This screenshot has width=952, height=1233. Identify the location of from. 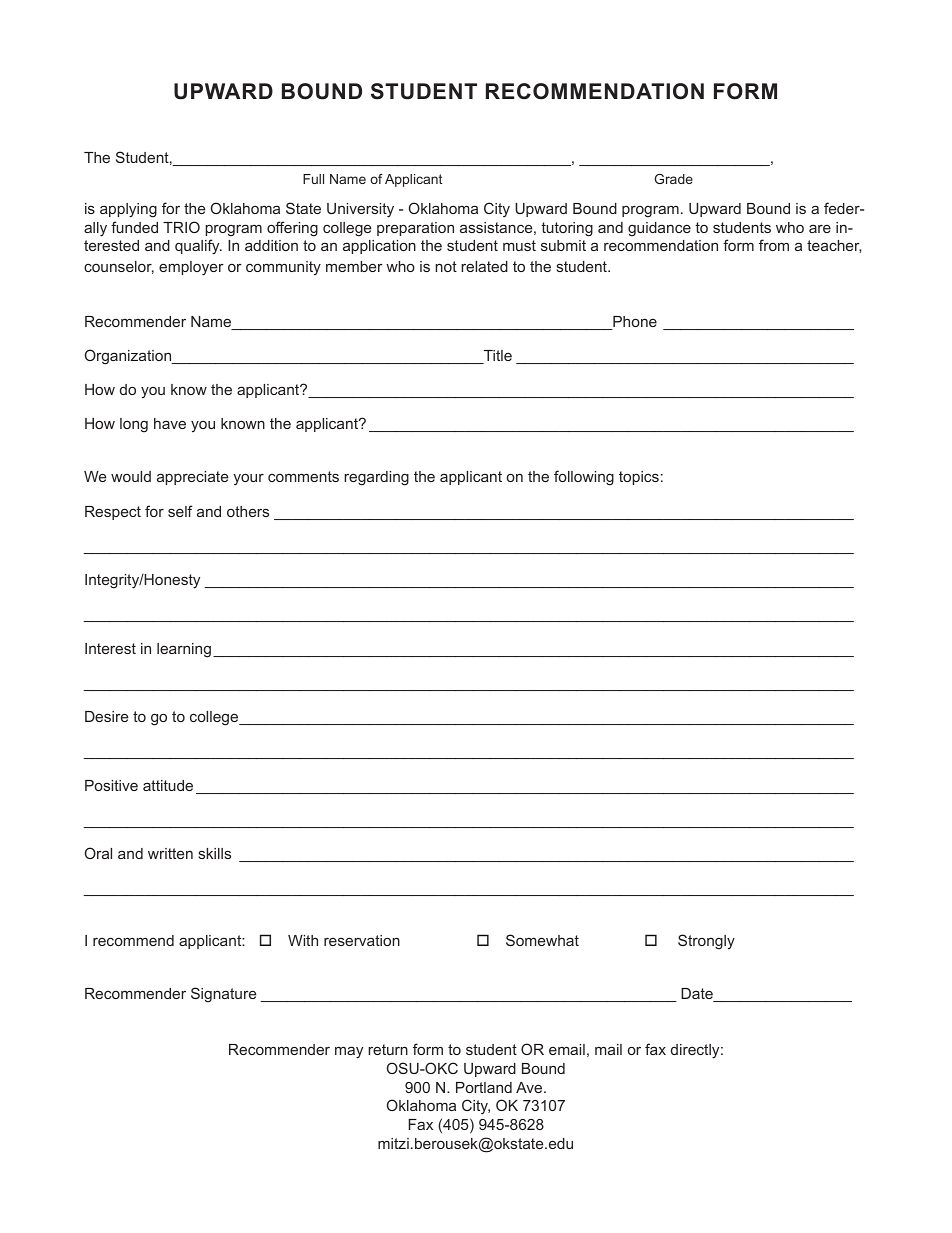
(774, 245).
